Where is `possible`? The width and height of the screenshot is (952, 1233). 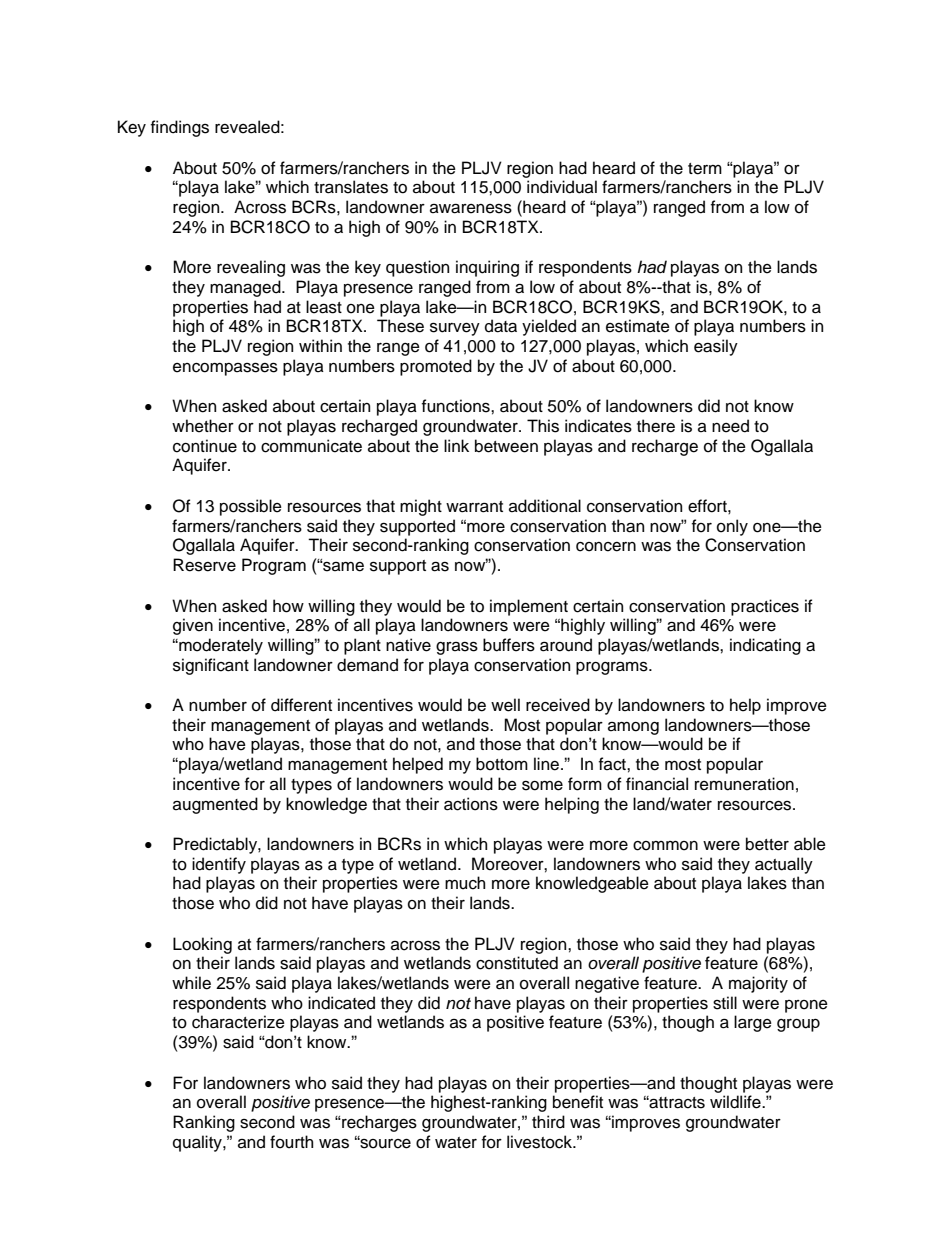
possible is located at coordinates (251, 507).
